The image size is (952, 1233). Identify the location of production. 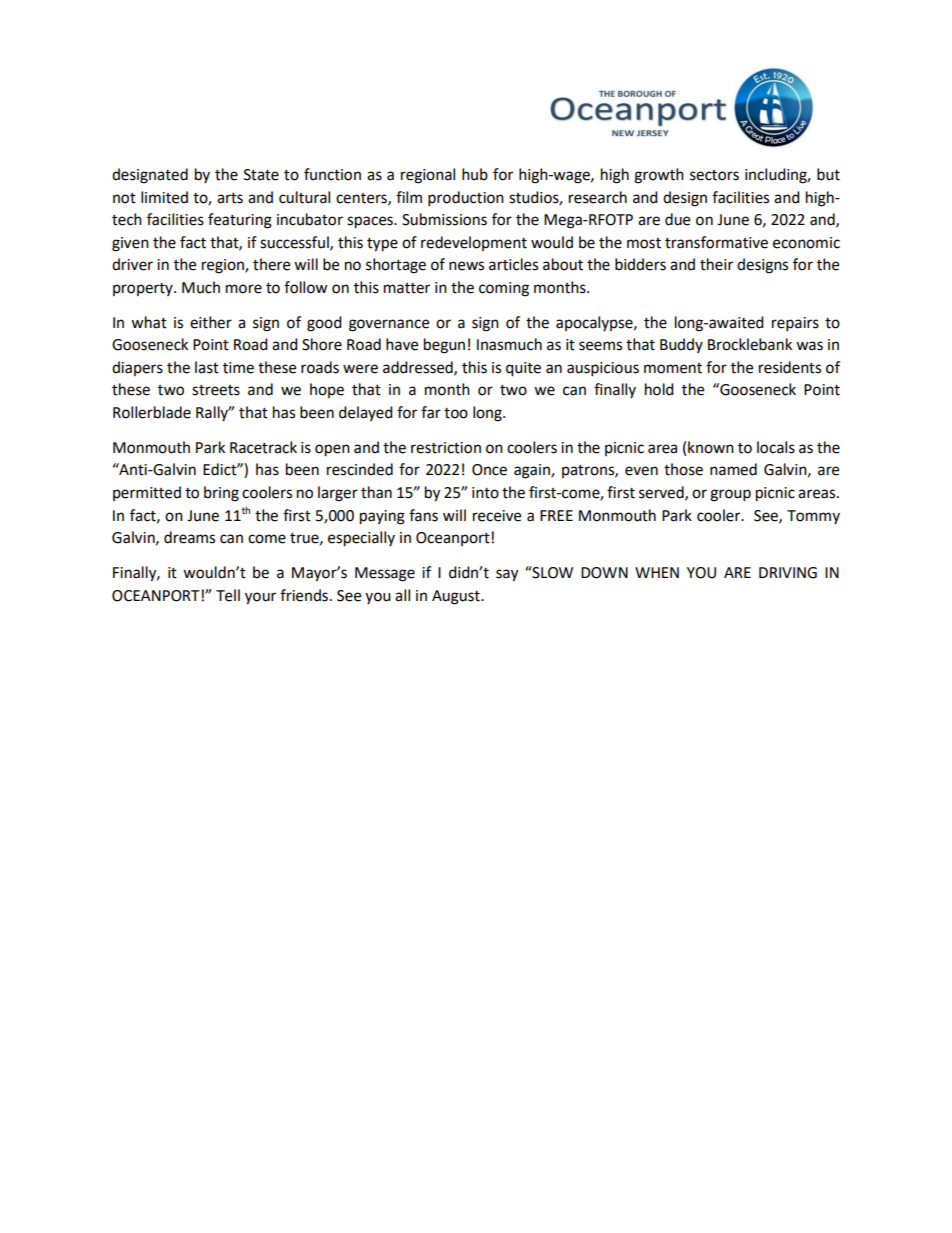
(466, 199).
